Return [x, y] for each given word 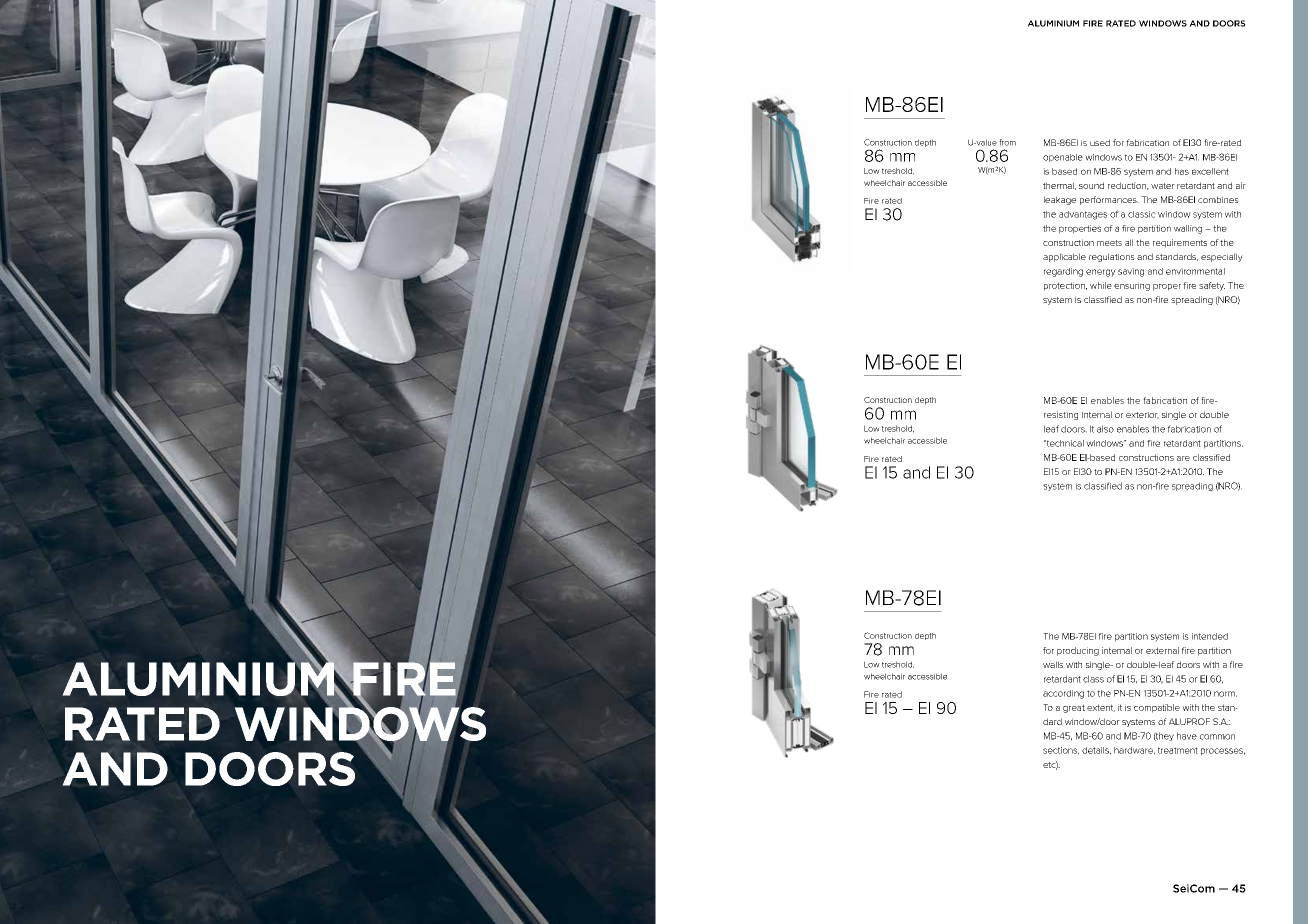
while [1101, 285]
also [1105, 429]
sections [1061, 751]
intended [1210, 636]
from [1007, 142]
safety [1212, 286]
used [1100, 142]
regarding [1063, 272]
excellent [1210, 171]
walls [1053, 664]
